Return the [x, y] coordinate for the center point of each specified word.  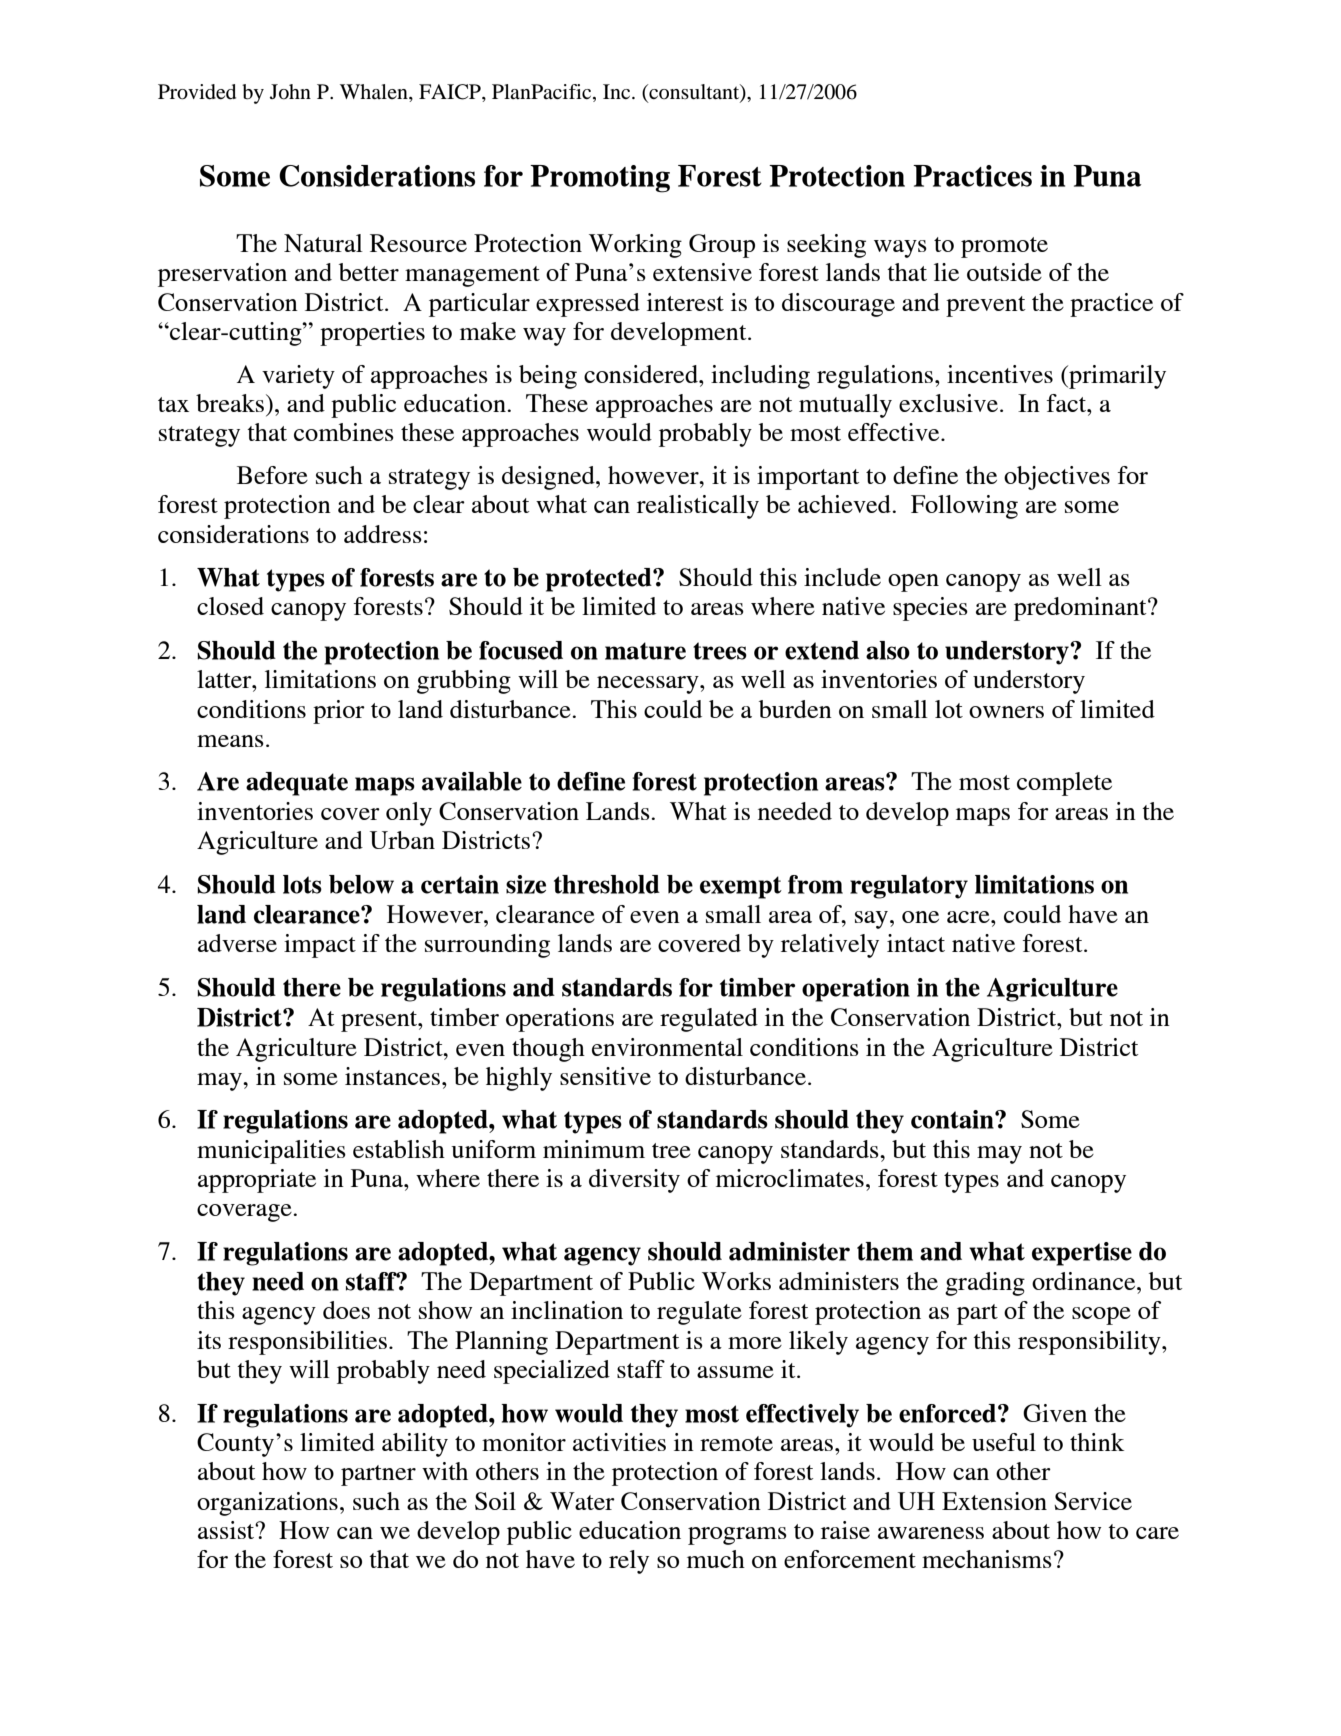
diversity [634, 1181]
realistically [698, 507]
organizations [267, 1504]
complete [1064, 784]
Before [272, 475]
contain [953, 1119]
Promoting [600, 179]
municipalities [271, 1152]
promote [1004, 247]
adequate [297, 784]
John [290, 92]
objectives [1057, 478]
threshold [607, 884]
